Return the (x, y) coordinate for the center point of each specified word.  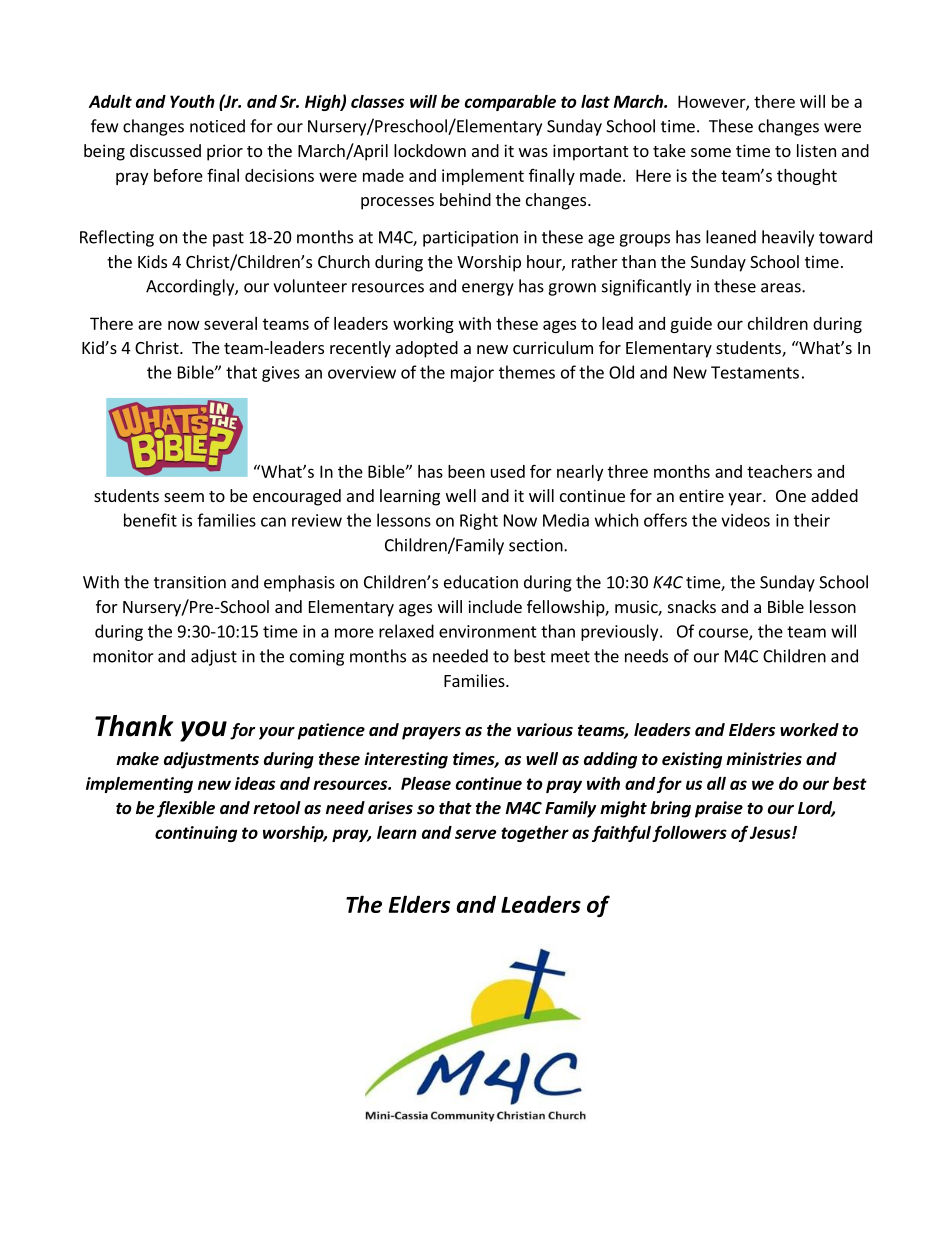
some (711, 152)
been (466, 471)
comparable (510, 103)
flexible (186, 809)
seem (184, 497)
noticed (217, 126)
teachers (779, 471)
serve (475, 834)
